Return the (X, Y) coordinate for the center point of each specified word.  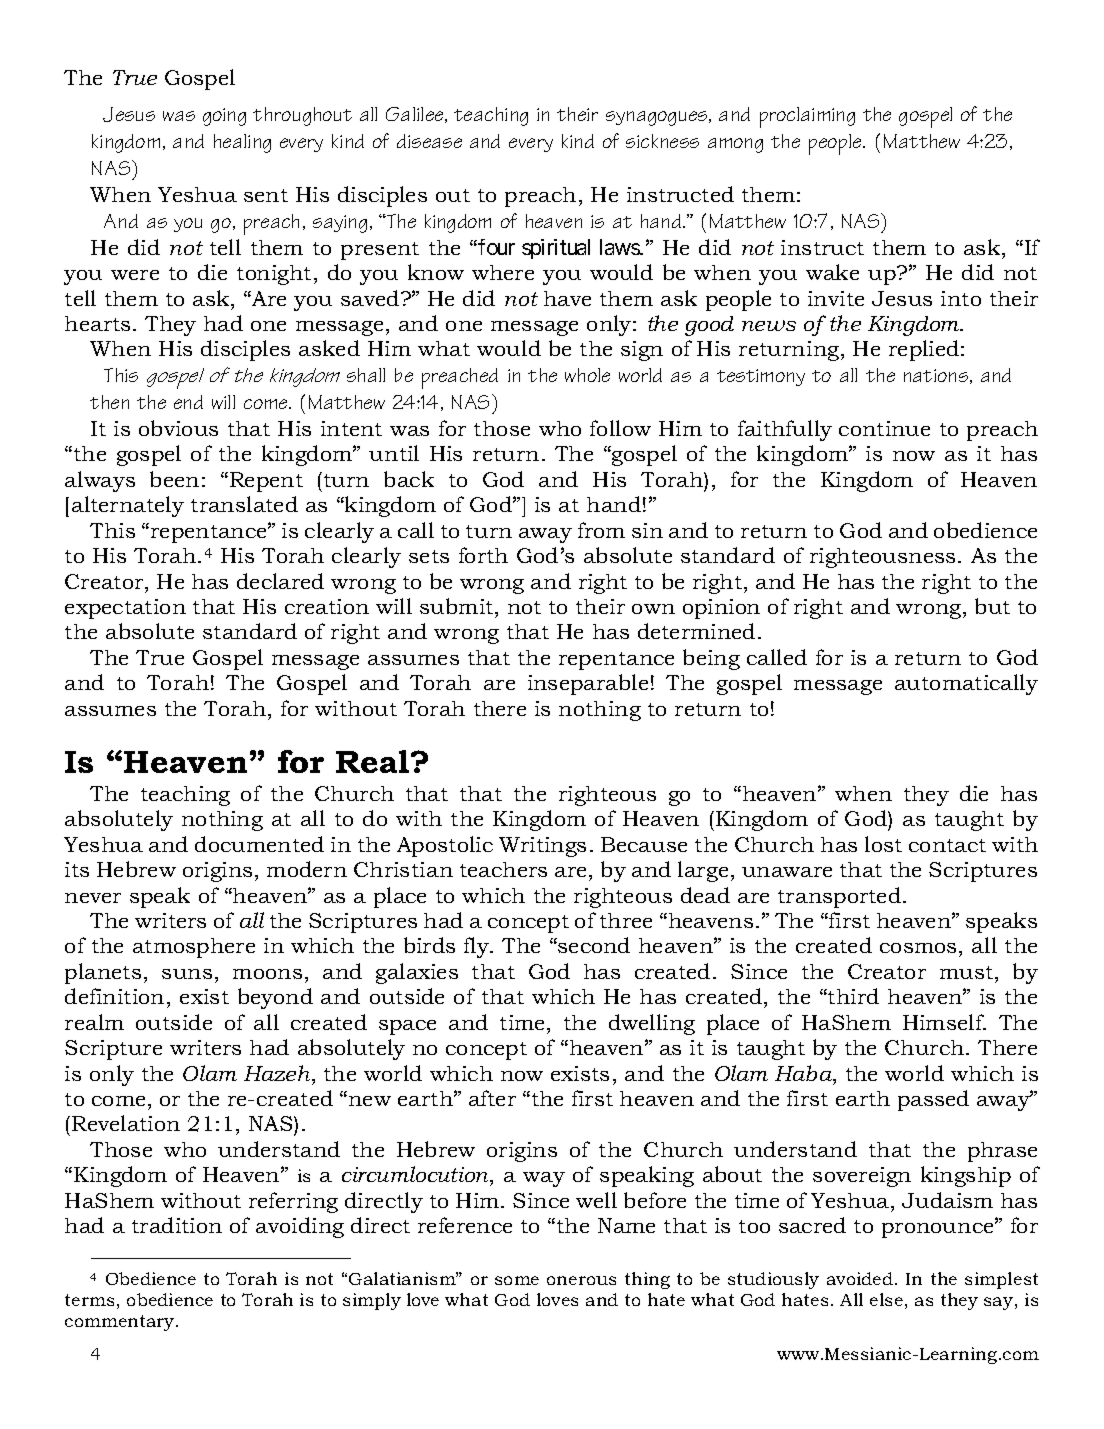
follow (620, 428)
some (517, 1280)
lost (883, 844)
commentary (121, 1323)
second (593, 945)
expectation (125, 609)
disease (429, 141)
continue (884, 428)
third (852, 996)
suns (187, 974)
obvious (178, 428)
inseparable (588, 684)
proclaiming (807, 117)
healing (242, 143)
